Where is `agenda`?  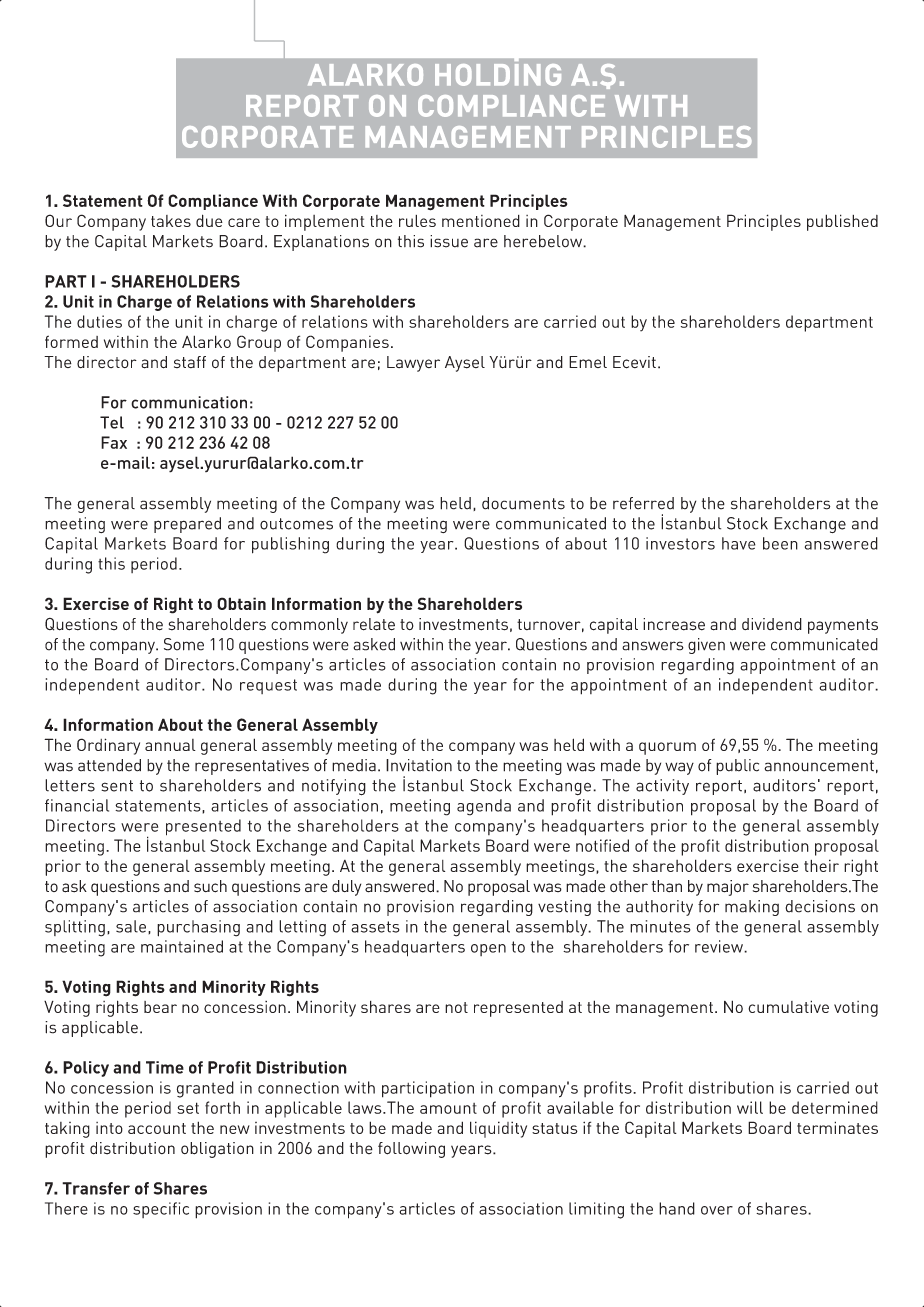 agenda is located at coordinates (484, 807).
